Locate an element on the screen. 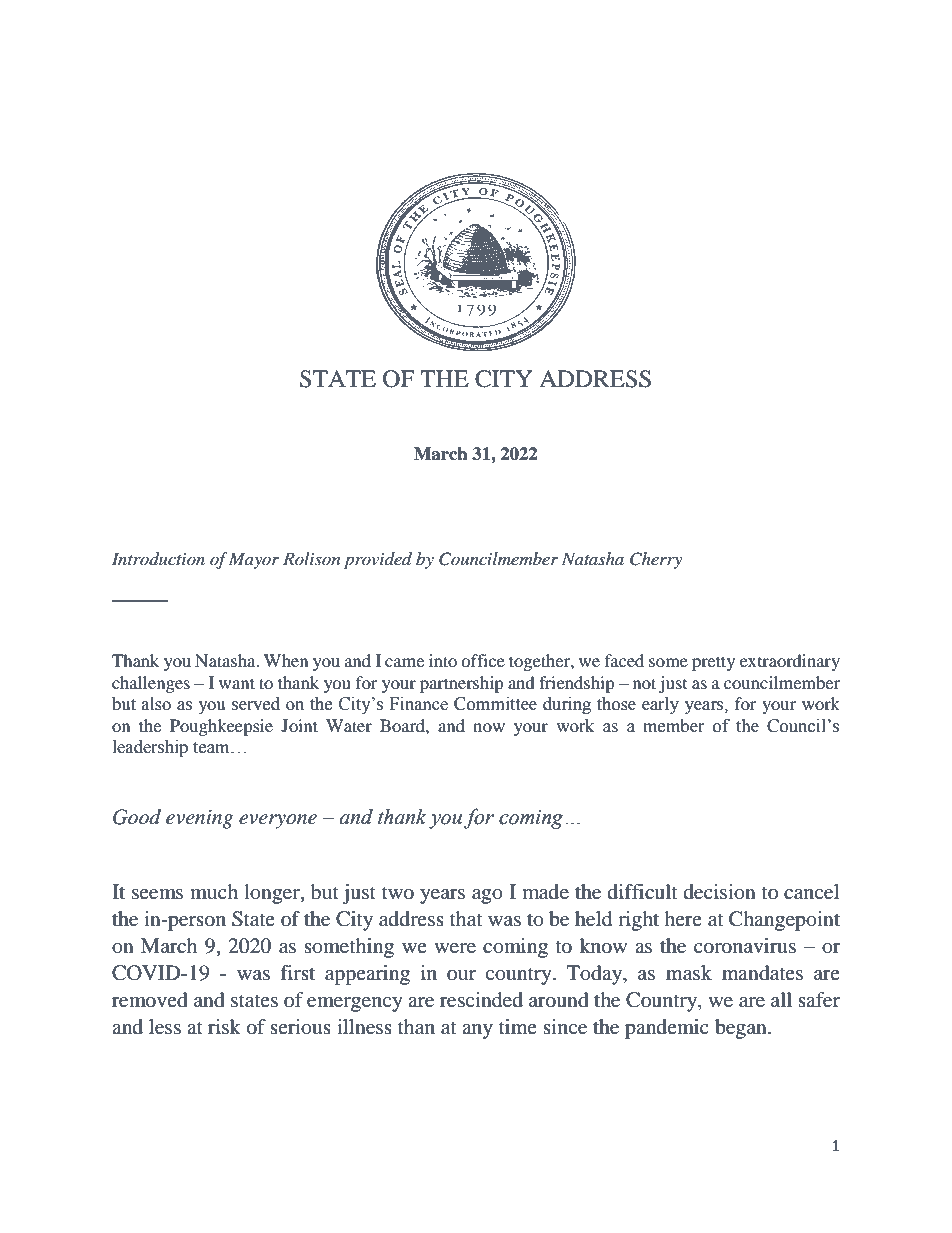 The image size is (952, 1233). partnership is located at coordinates (462, 684).
